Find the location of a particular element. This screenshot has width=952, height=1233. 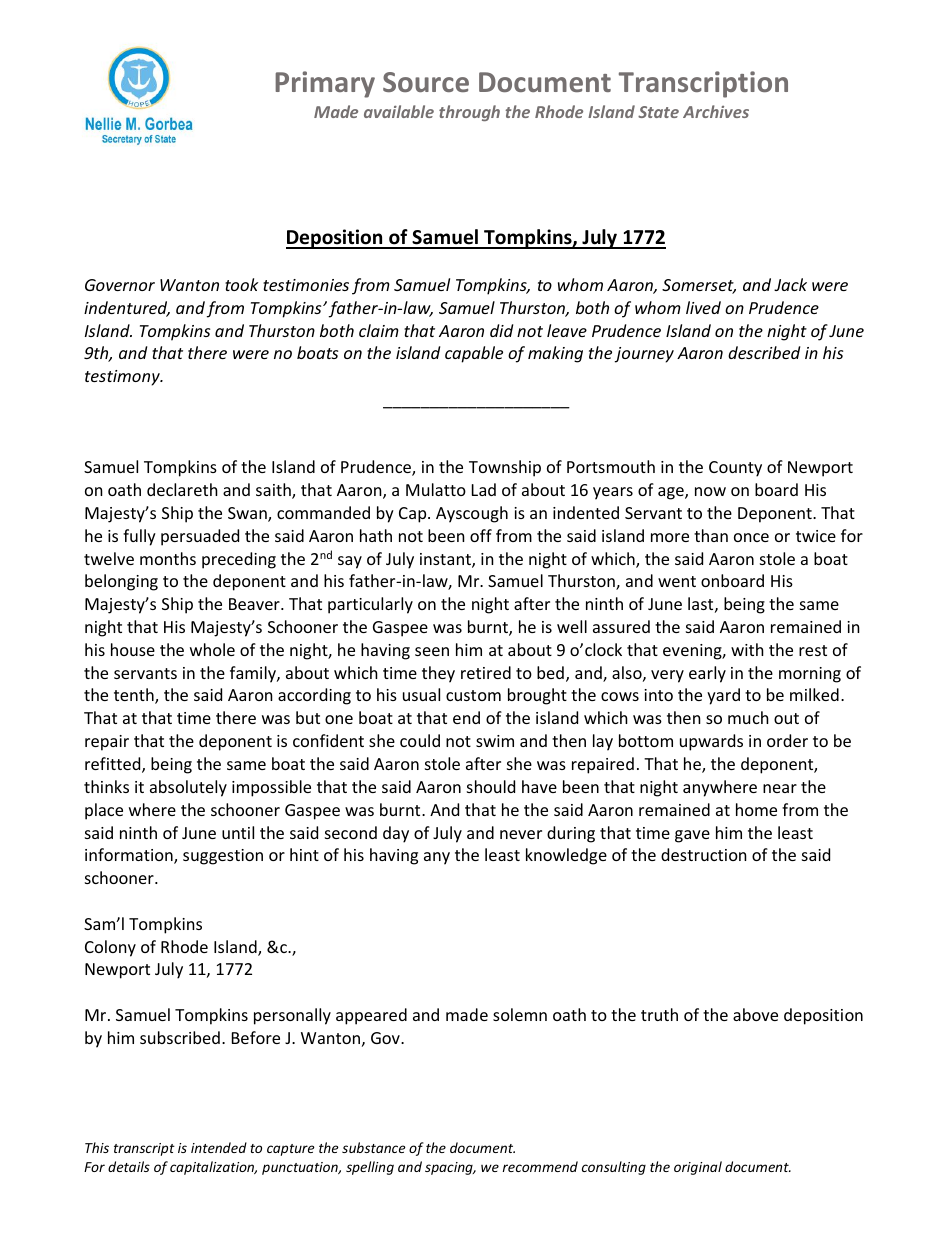

whole is located at coordinates (212, 649).
